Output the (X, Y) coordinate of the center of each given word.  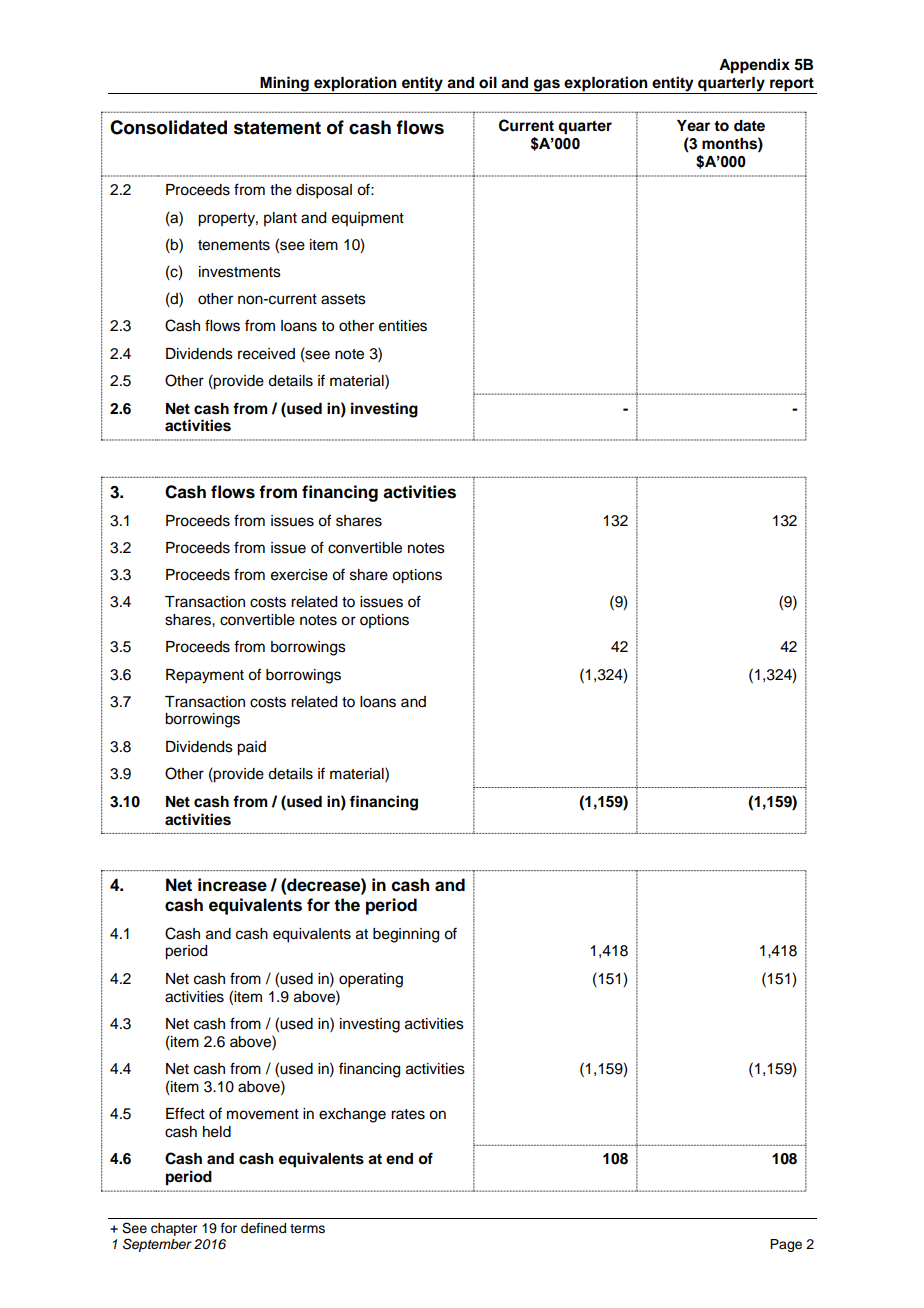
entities (403, 326)
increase (232, 885)
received (266, 354)
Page (786, 1245)
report (792, 86)
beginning (406, 935)
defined (263, 1228)
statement (277, 128)
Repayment (205, 676)
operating (371, 980)
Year (693, 126)
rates (408, 1114)
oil (488, 82)
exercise (299, 575)
